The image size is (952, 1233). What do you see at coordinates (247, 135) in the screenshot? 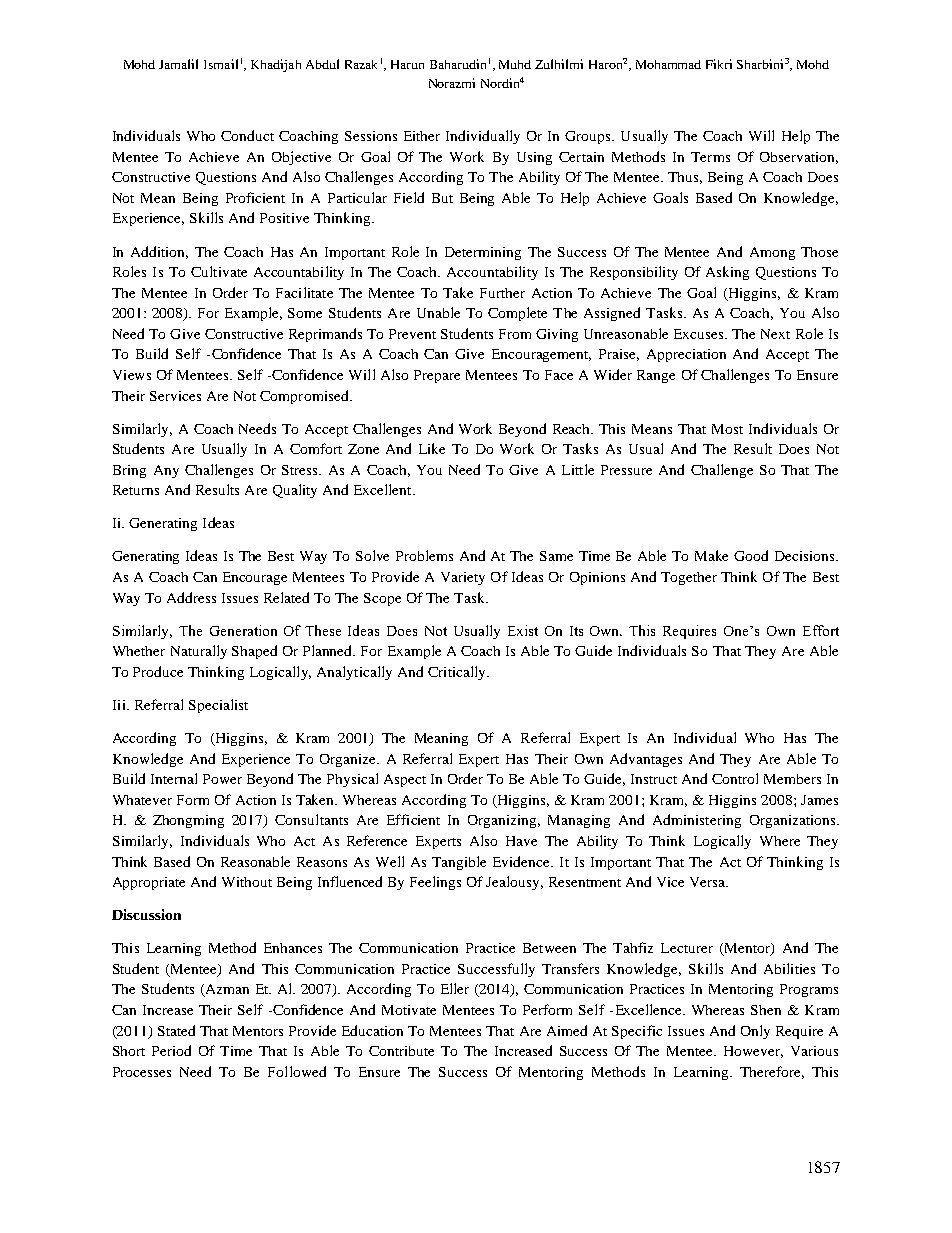
I see `Conduct` at bounding box center [247, 135].
